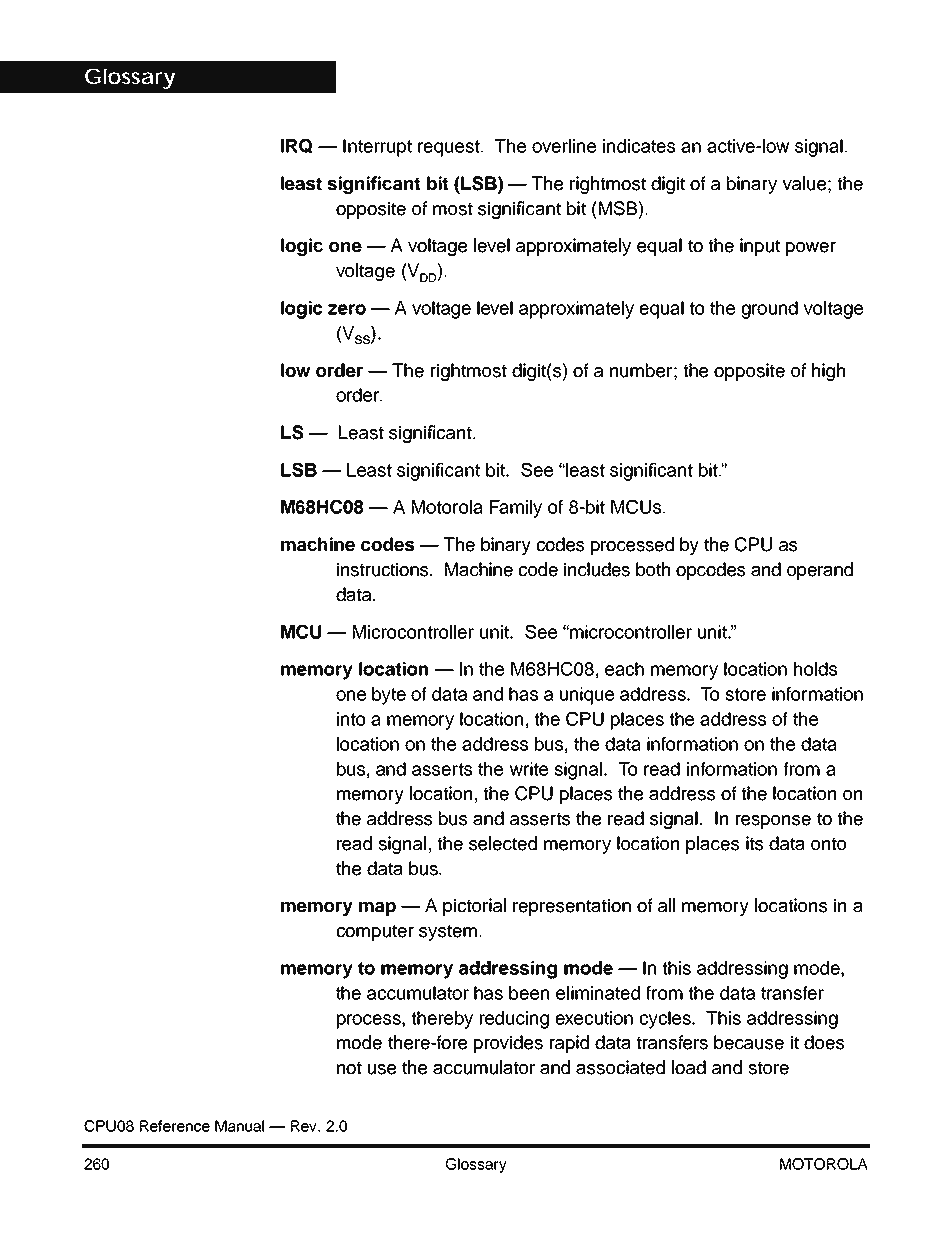 This screenshot has width=952, height=1233. I want to click on provides, so click(508, 1044).
